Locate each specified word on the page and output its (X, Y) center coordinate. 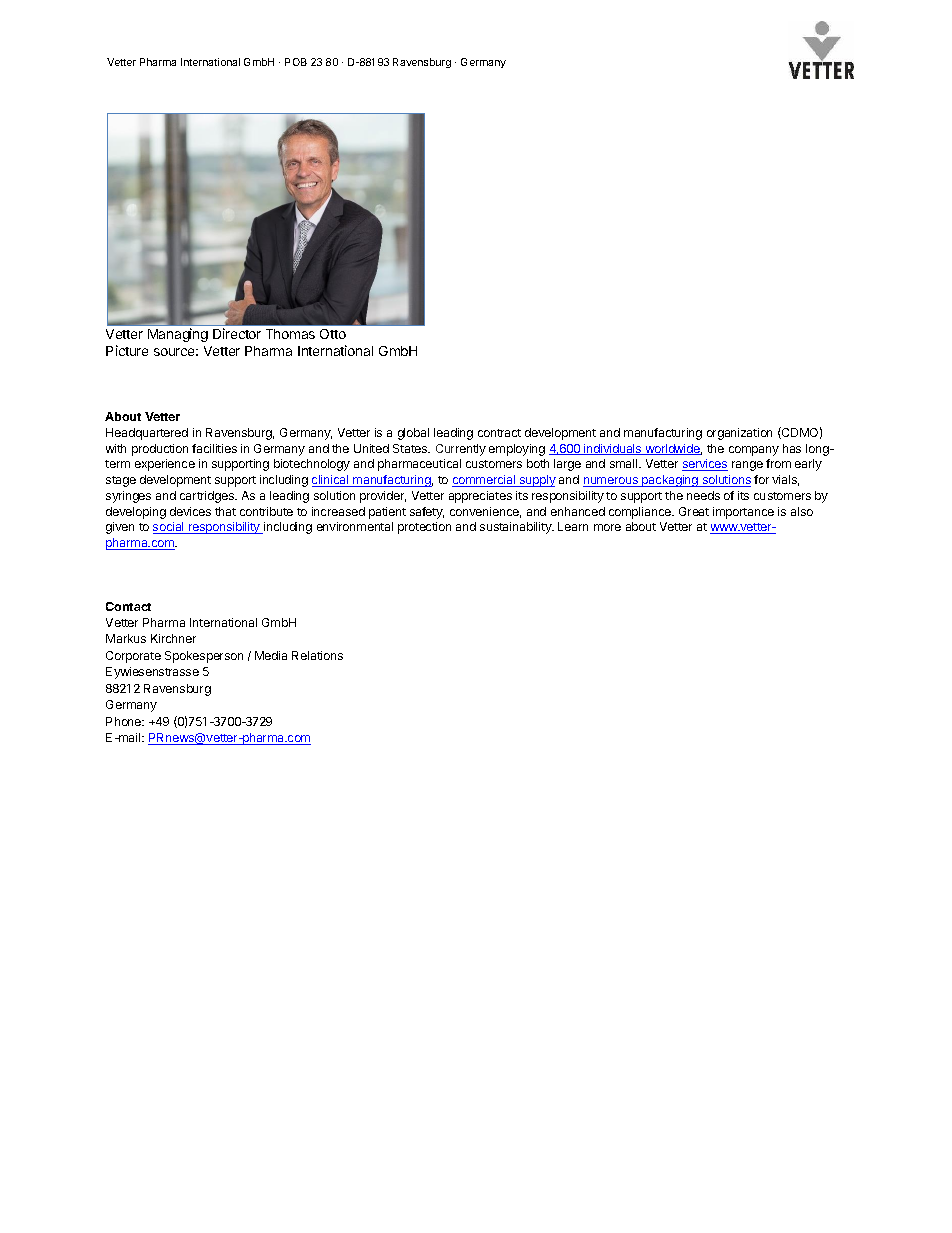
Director (237, 333)
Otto (333, 334)
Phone (125, 721)
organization (739, 434)
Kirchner (173, 638)
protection (424, 528)
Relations (317, 655)
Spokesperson (204, 657)
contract (499, 433)
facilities (214, 448)
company (754, 451)
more (607, 527)
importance (743, 513)
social (169, 528)
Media (271, 655)
